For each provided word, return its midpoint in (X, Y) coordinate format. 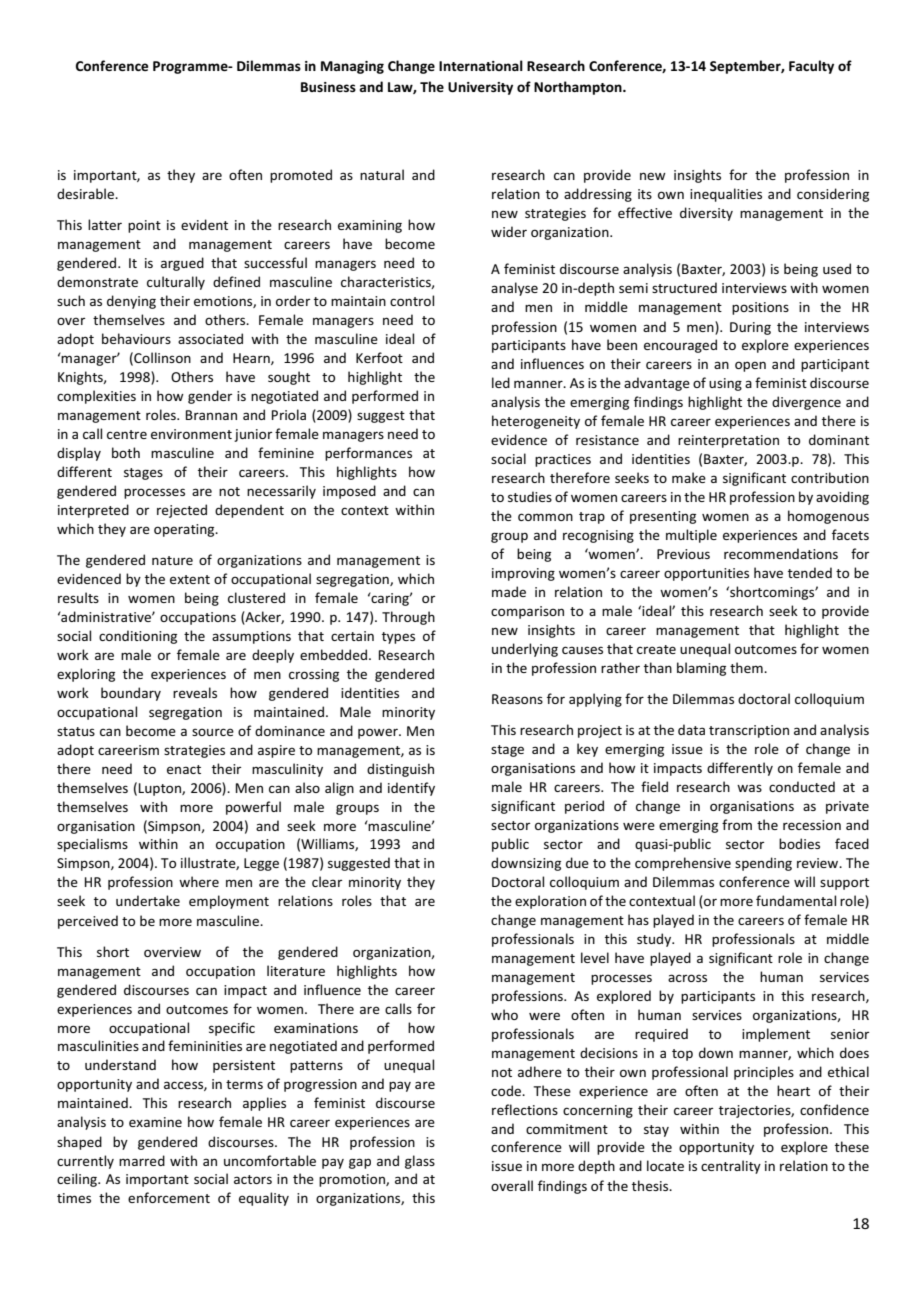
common (545, 517)
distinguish (400, 770)
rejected (182, 511)
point (144, 226)
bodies (799, 843)
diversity (706, 214)
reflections (525, 1109)
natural (382, 174)
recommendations (781, 553)
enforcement (169, 1197)
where (199, 881)
